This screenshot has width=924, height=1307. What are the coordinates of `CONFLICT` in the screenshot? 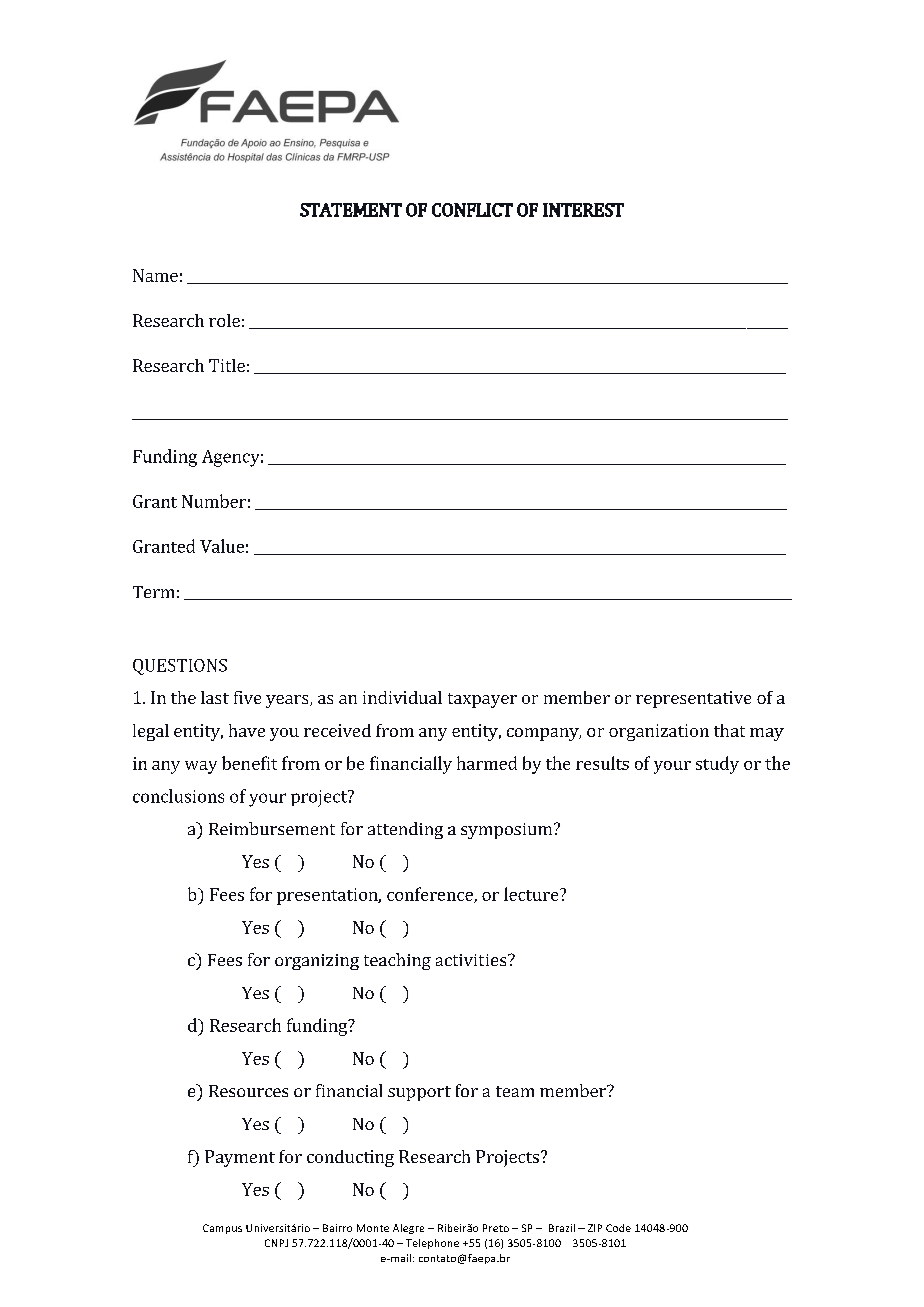 It's located at (472, 210).
